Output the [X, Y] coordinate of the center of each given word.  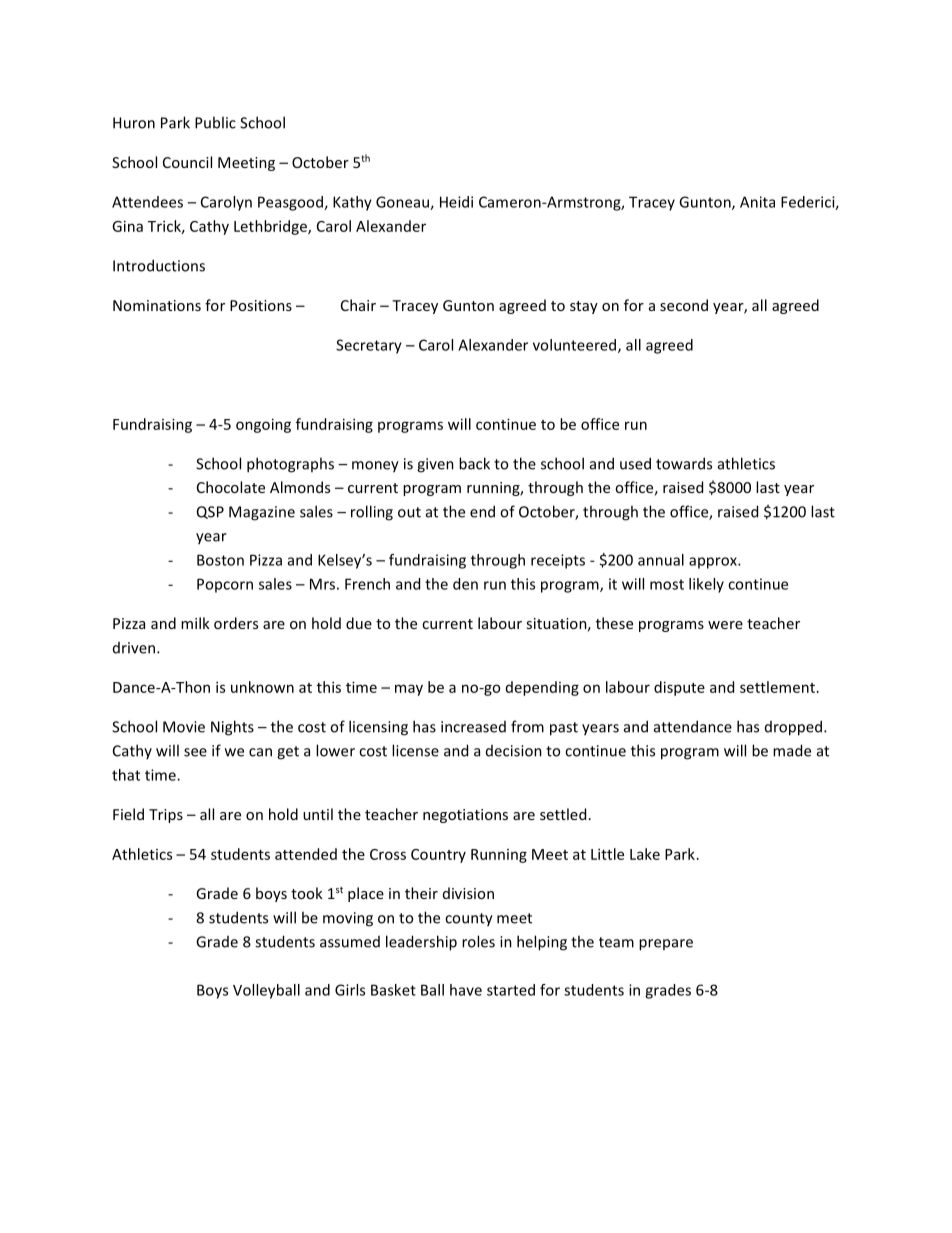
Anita [757, 202]
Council [187, 162]
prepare [666, 945]
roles [478, 941]
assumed [350, 942]
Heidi [456, 202]
